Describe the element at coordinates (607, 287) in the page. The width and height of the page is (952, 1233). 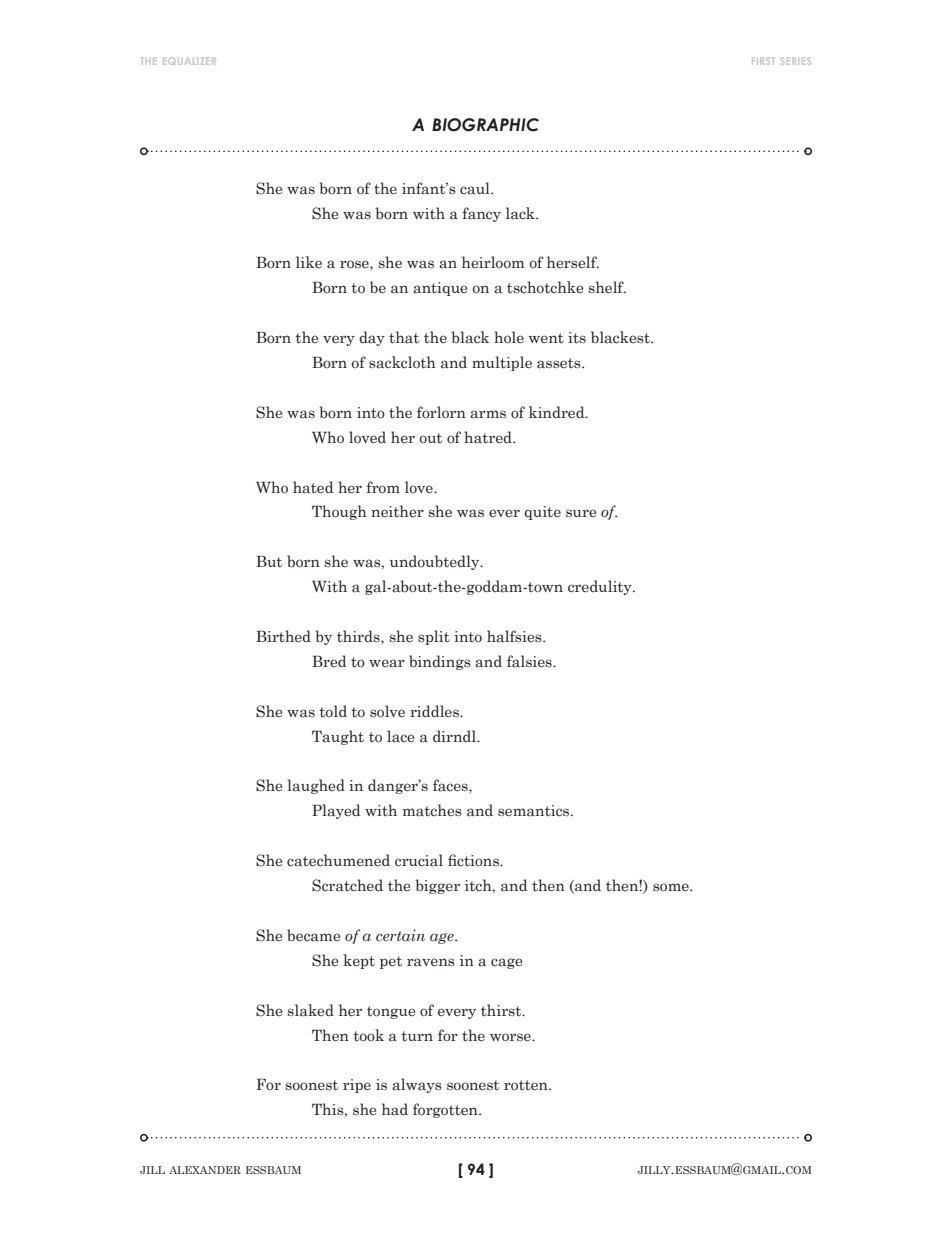
I see `shelf` at that location.
